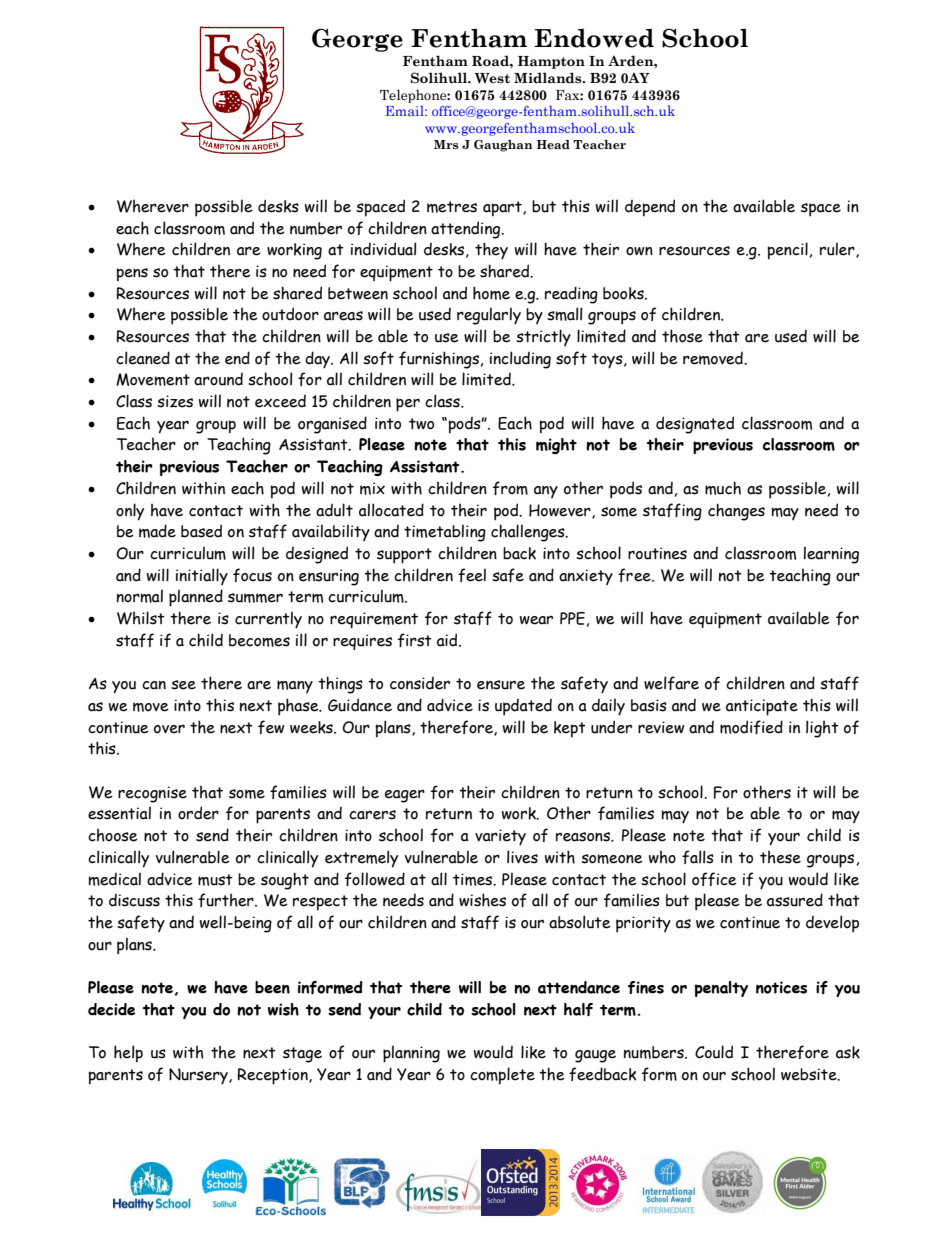 The image size is (952, 1233). I want to click on Endowed, so click(594, 38).
